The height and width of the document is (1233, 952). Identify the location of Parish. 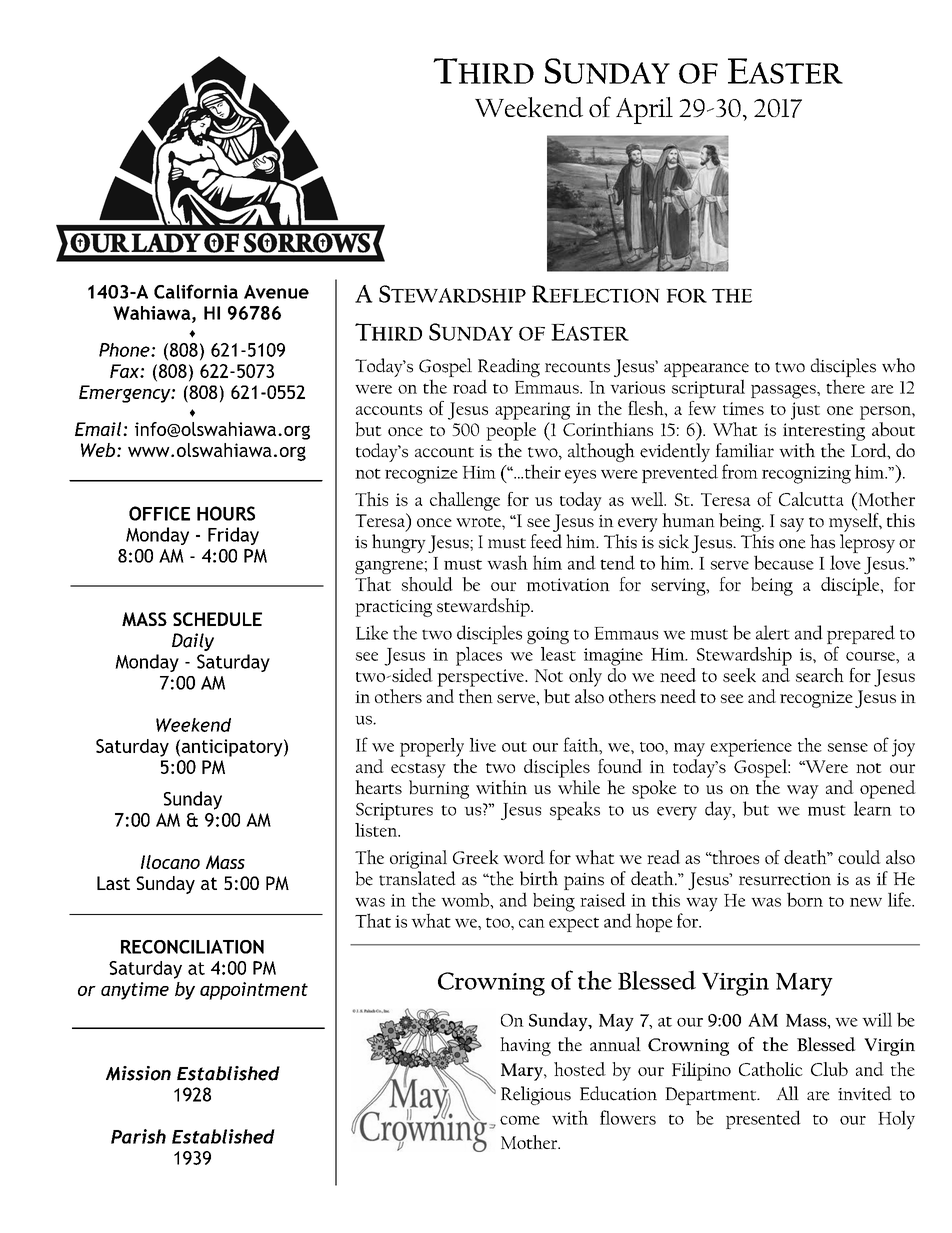
(138, 1136).
